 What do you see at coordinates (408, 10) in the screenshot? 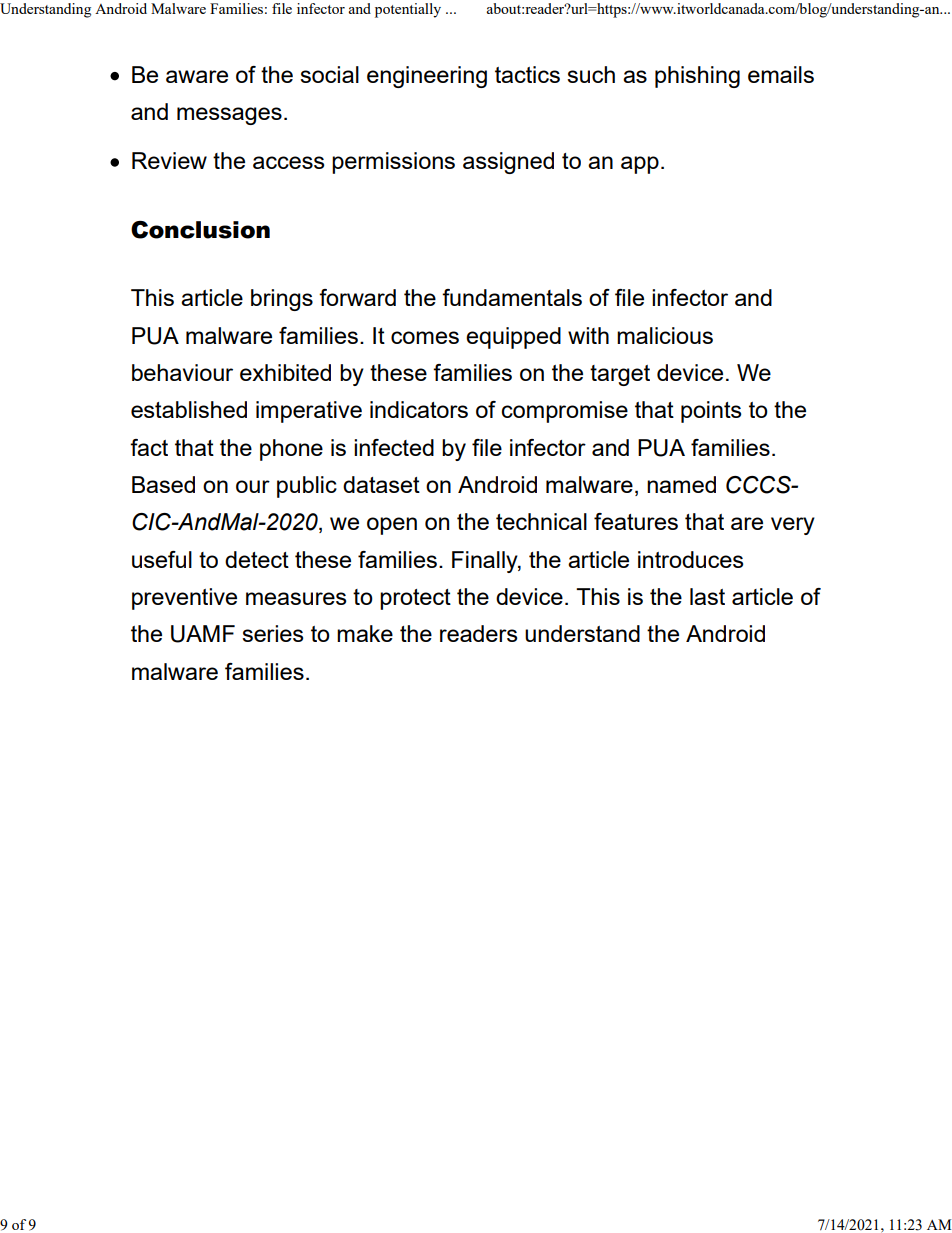
I see `potentially` at bounding box center [408, 10].
